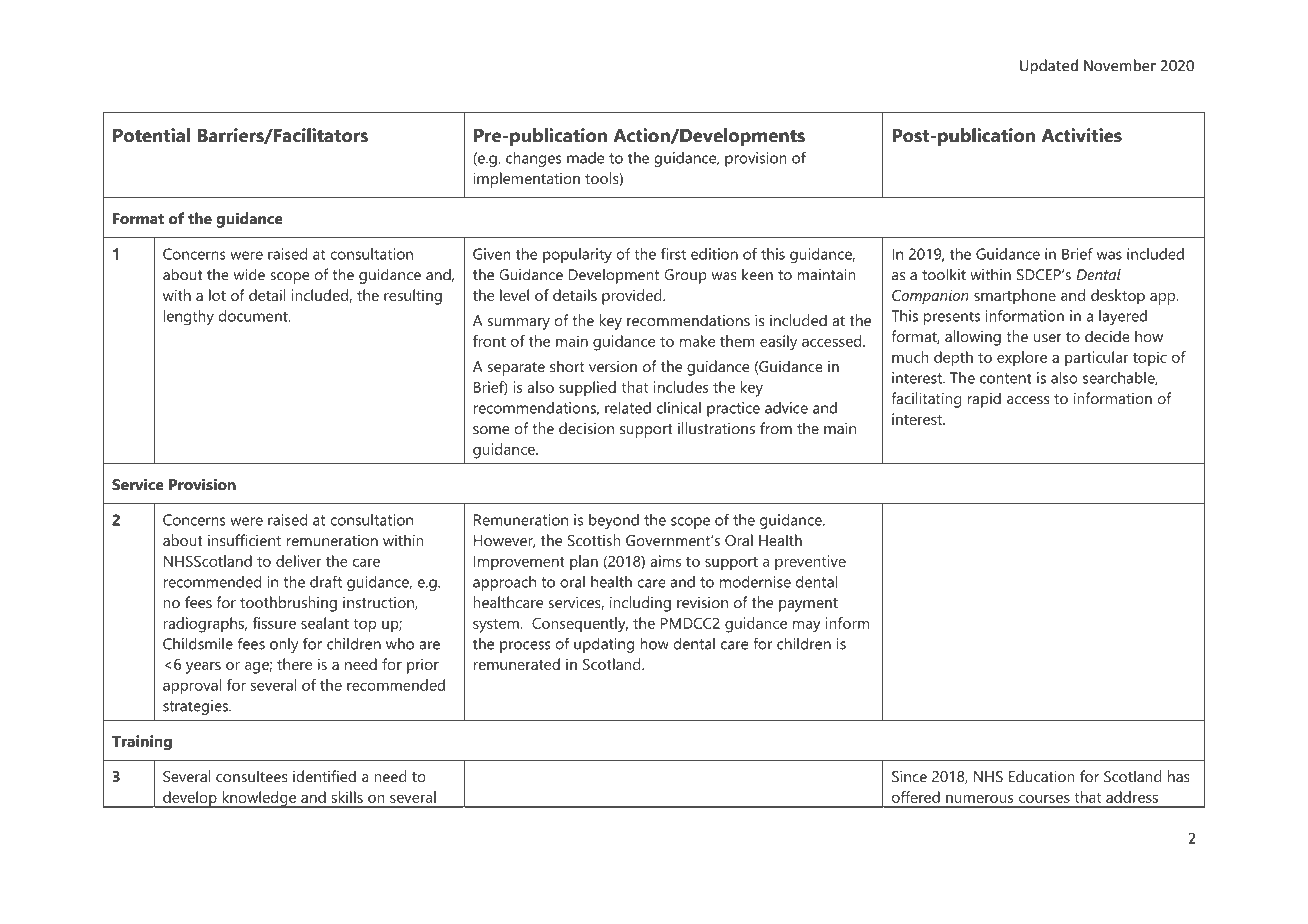 This screenshot has height=924, width=1308. Describe the element at coordinates (808, 605) in the screenshot. I see `payment` at that location.
